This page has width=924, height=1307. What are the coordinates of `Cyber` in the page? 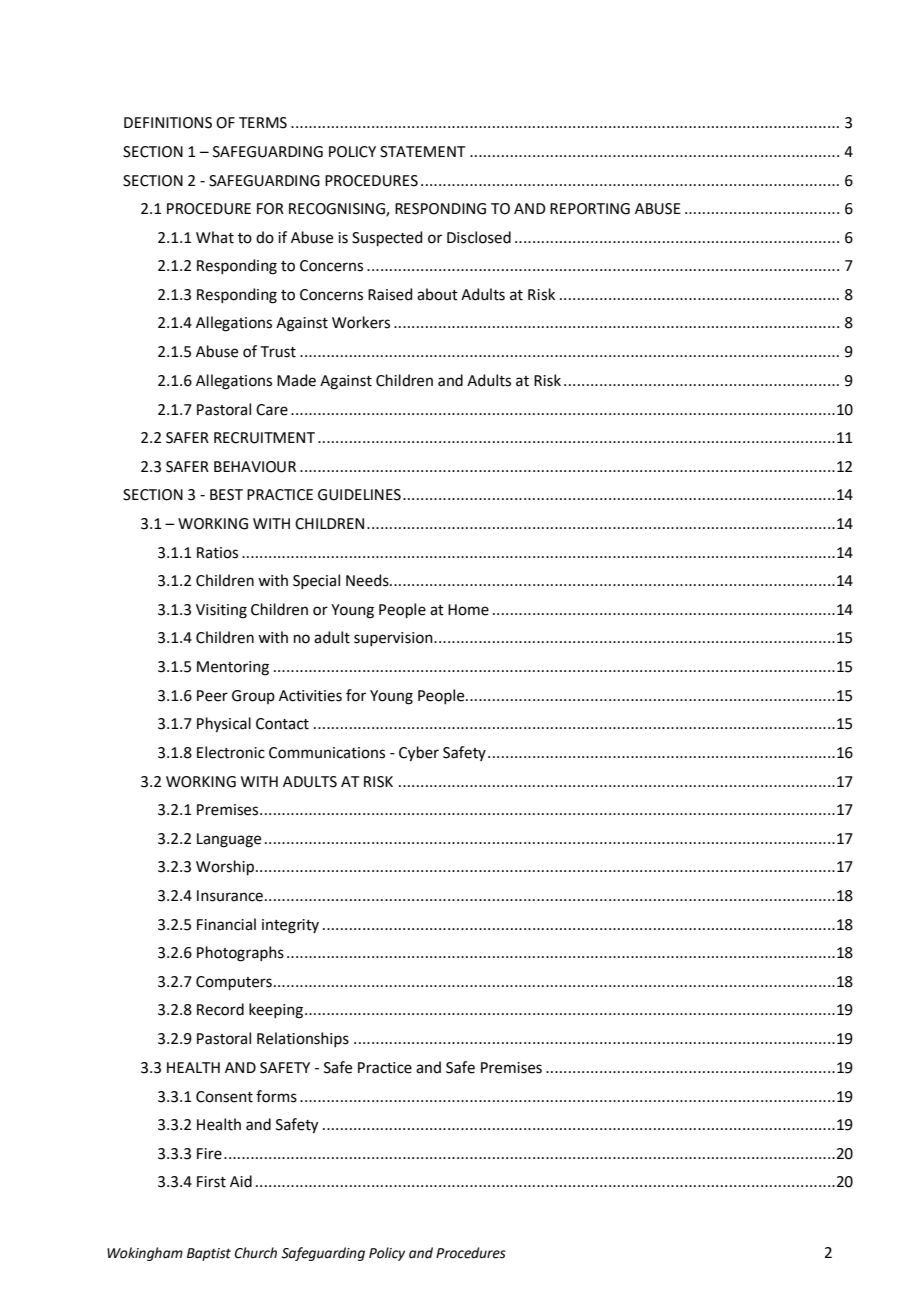 It's located at (419, 754).
